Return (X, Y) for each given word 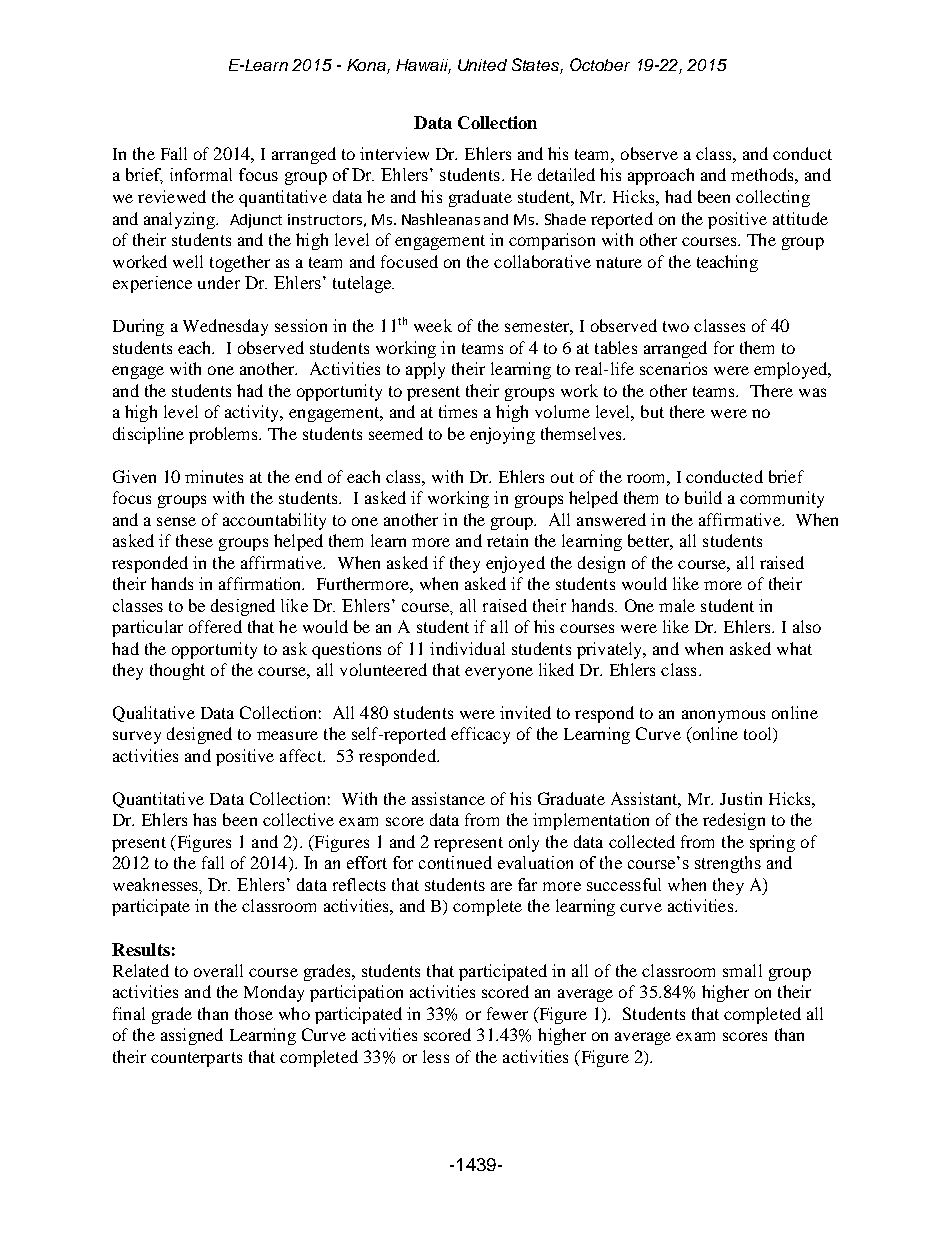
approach (661, 176)
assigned (192, 1036)
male (677, 605)
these (194, 540)
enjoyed (515, 564)
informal (201, 174)
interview (394, 153)
